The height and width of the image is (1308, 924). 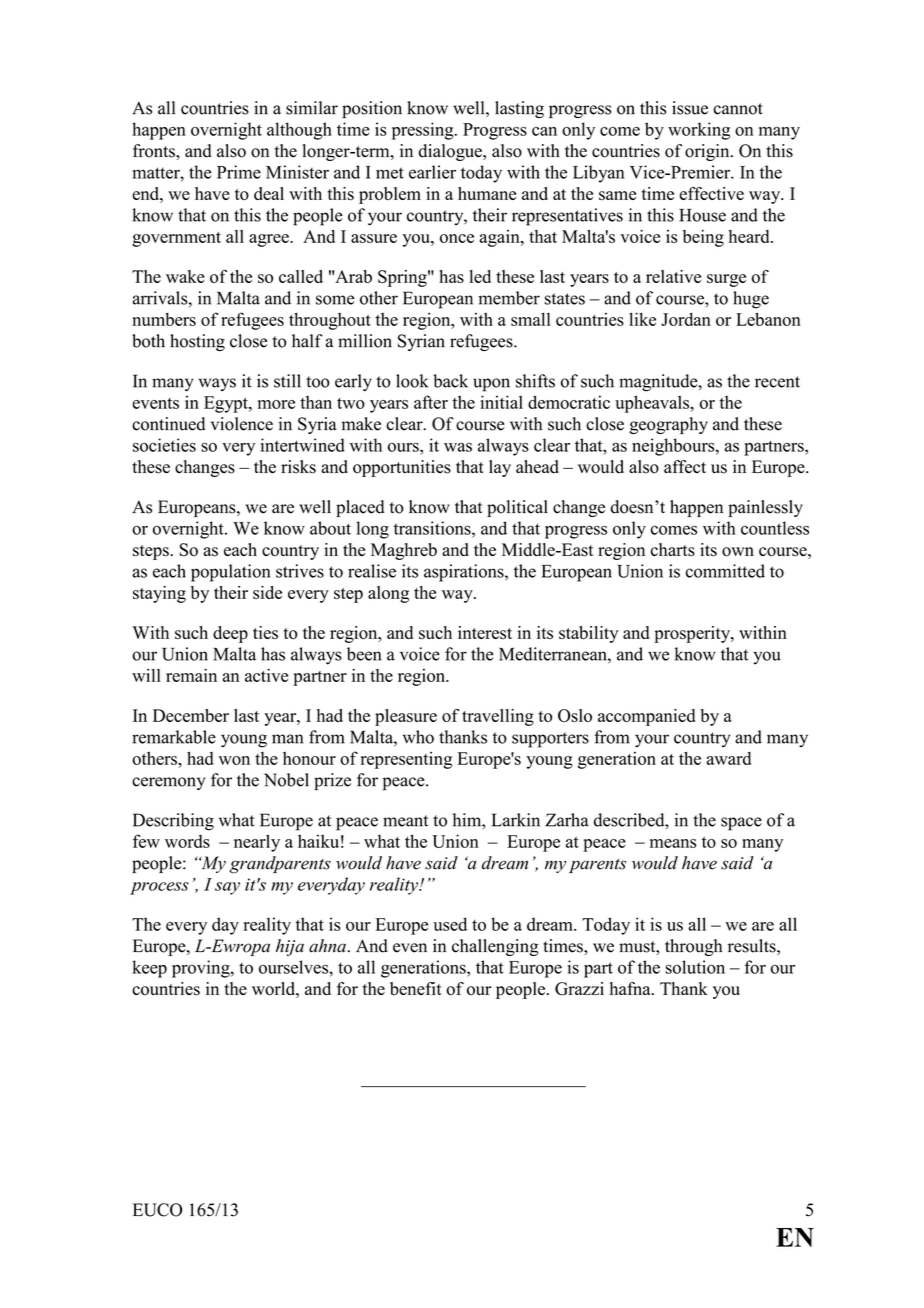 What do you see at coordinates (433, 528) in the image?
I see `transitions` at bounding box center [433, 528].
